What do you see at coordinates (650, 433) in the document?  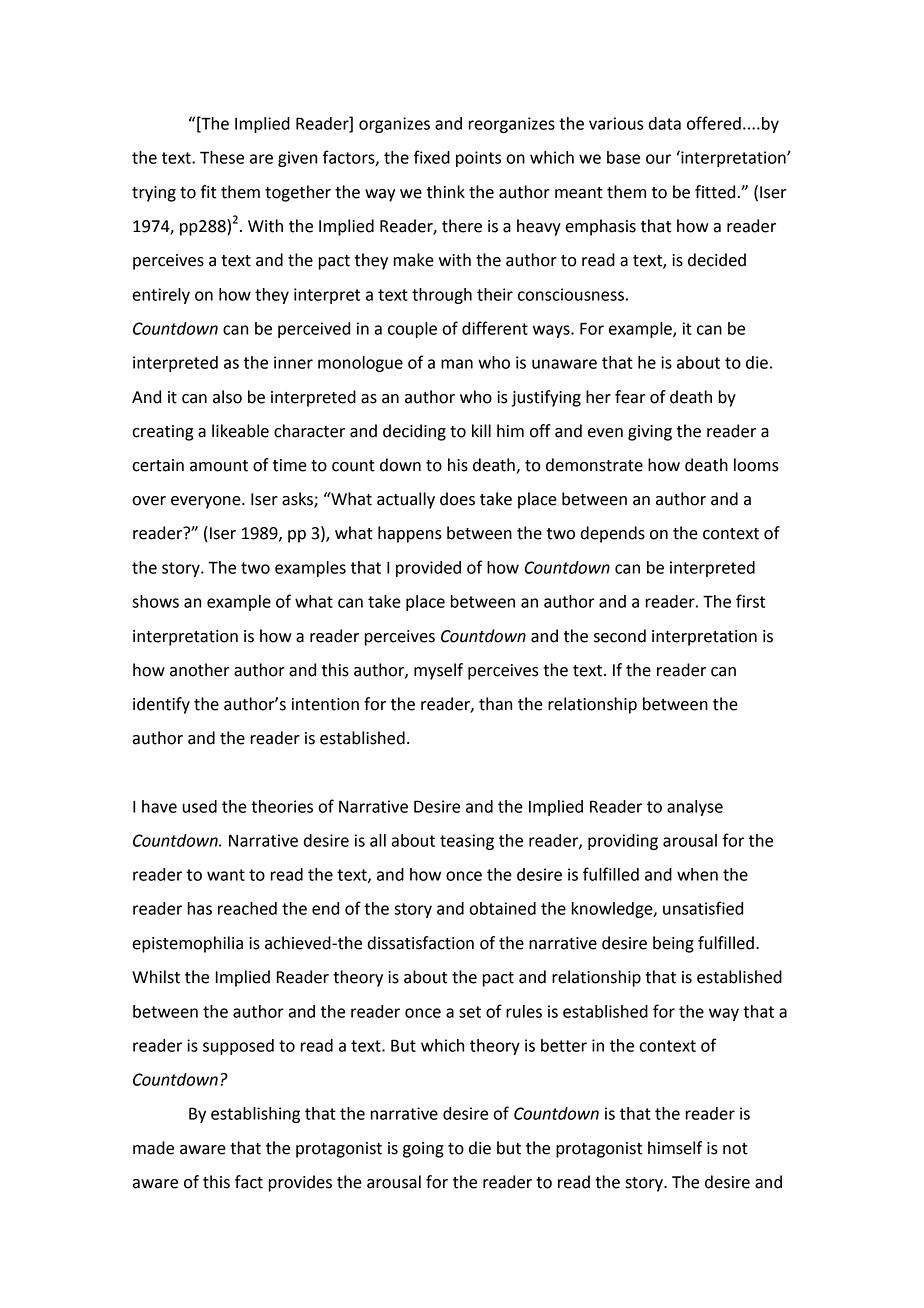 I see `giving` at bounding box center [650, 433].
